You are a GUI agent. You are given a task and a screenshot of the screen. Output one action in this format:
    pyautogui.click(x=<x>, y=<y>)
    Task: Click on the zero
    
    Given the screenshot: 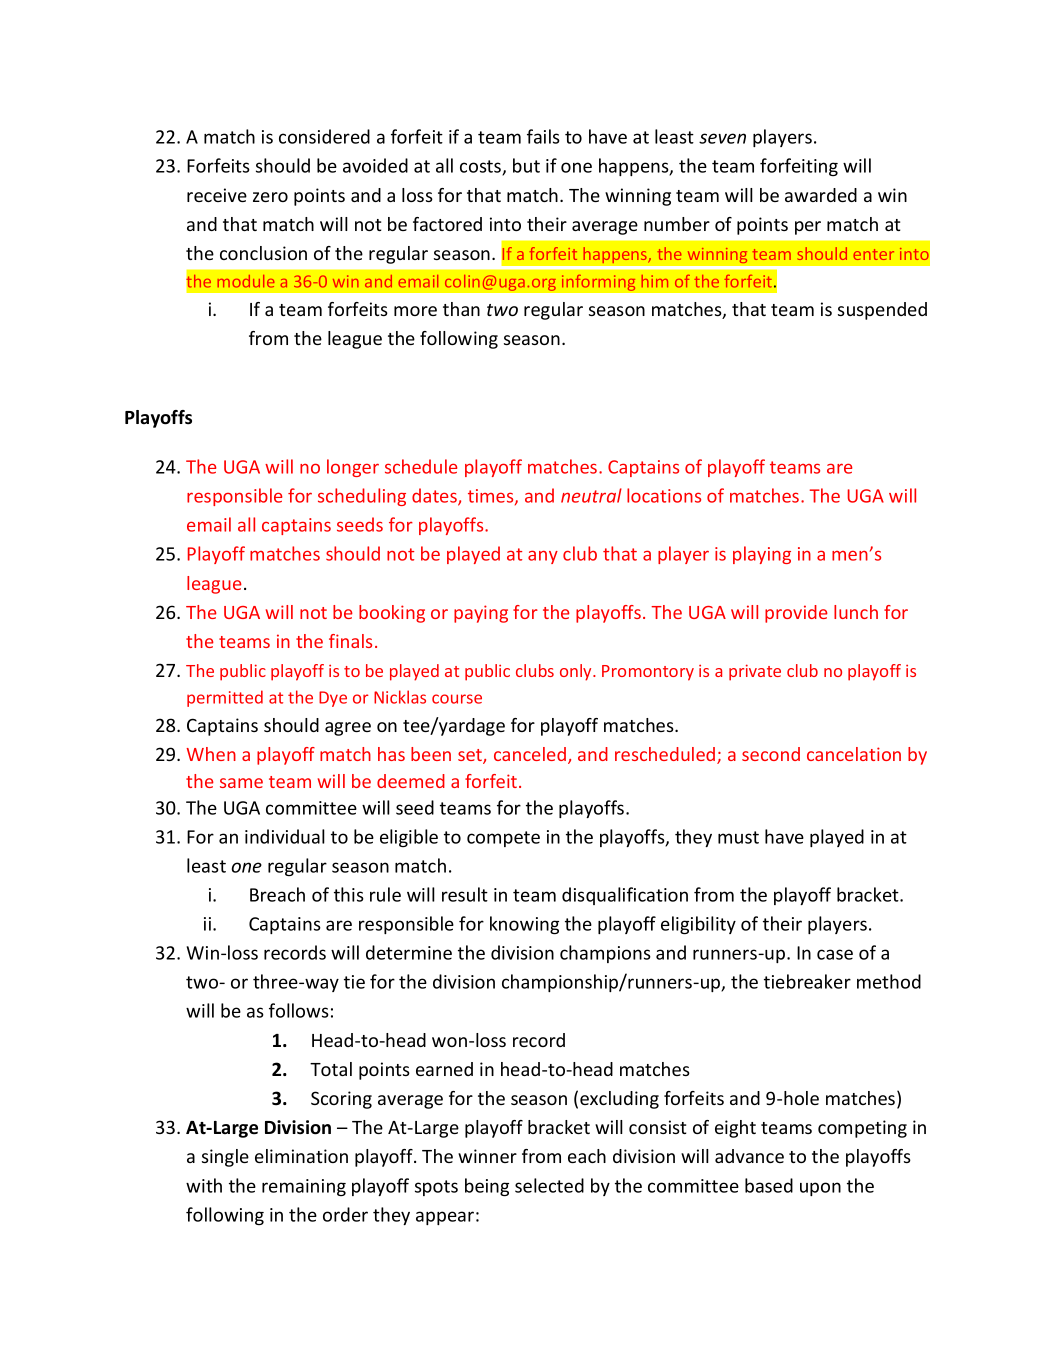 What is the action you would take?
    pyautogui.click(x=270, y=197)
